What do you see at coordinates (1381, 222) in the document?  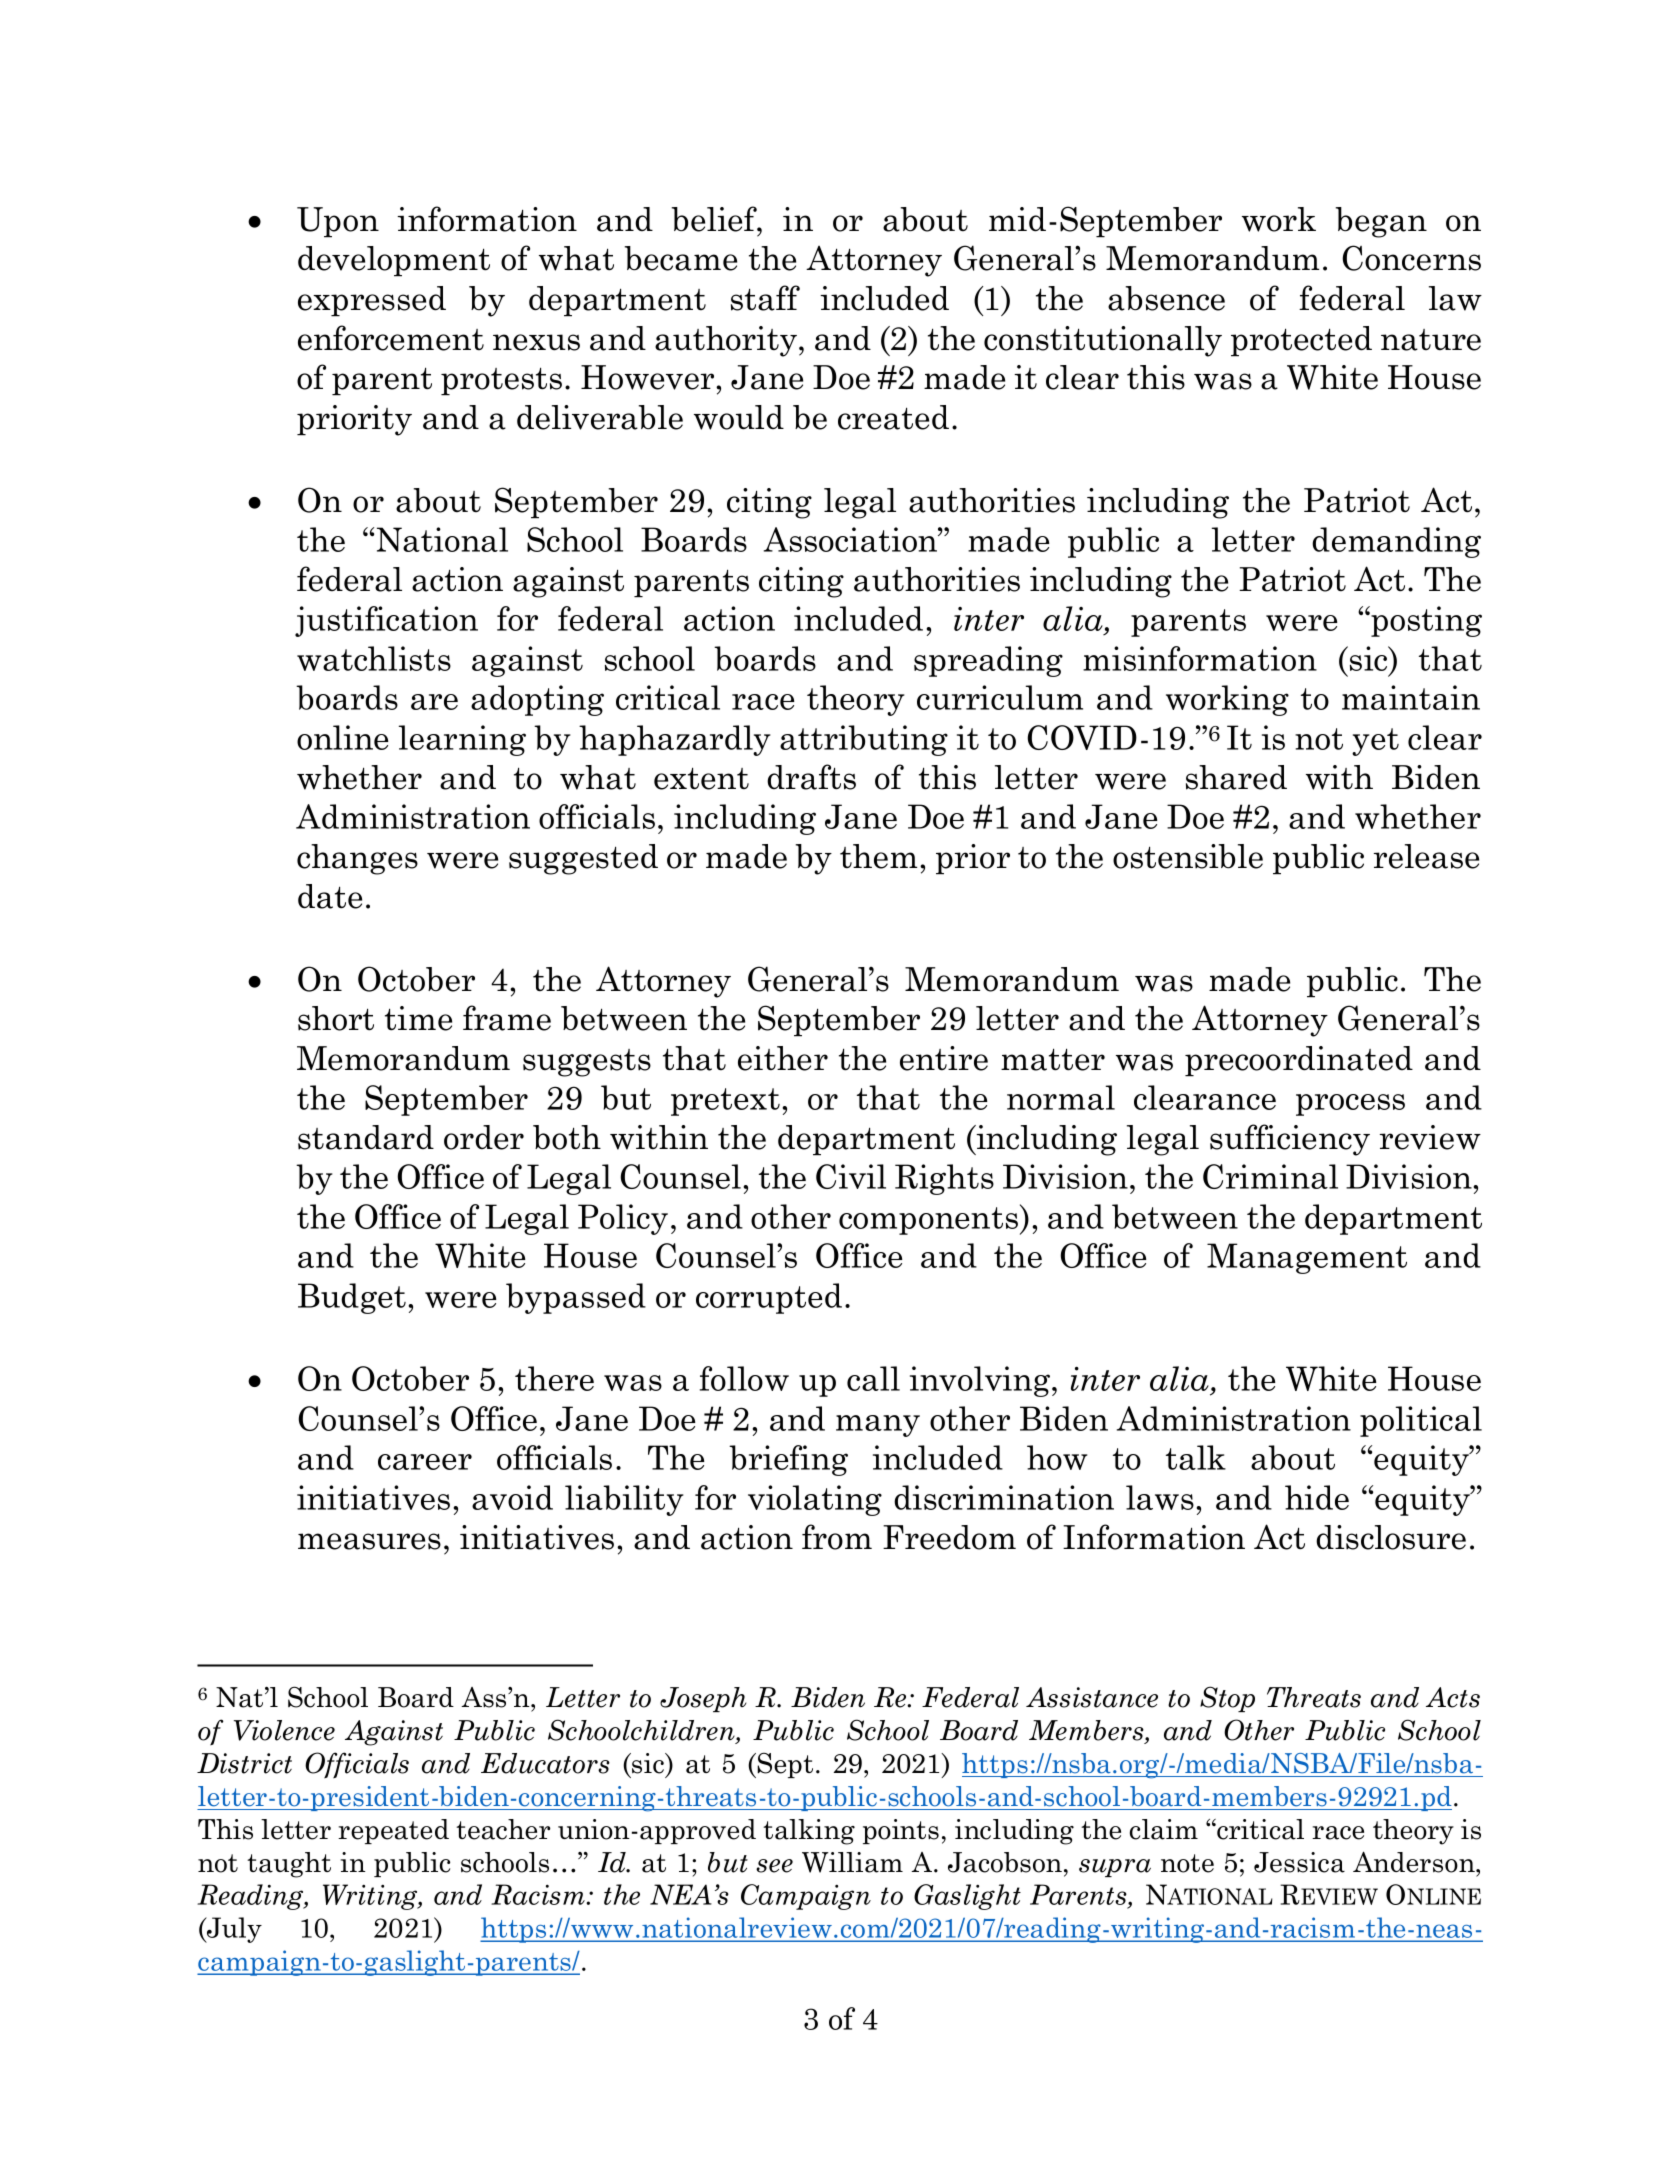 I see `began` at bounding box center [1381, 222].
